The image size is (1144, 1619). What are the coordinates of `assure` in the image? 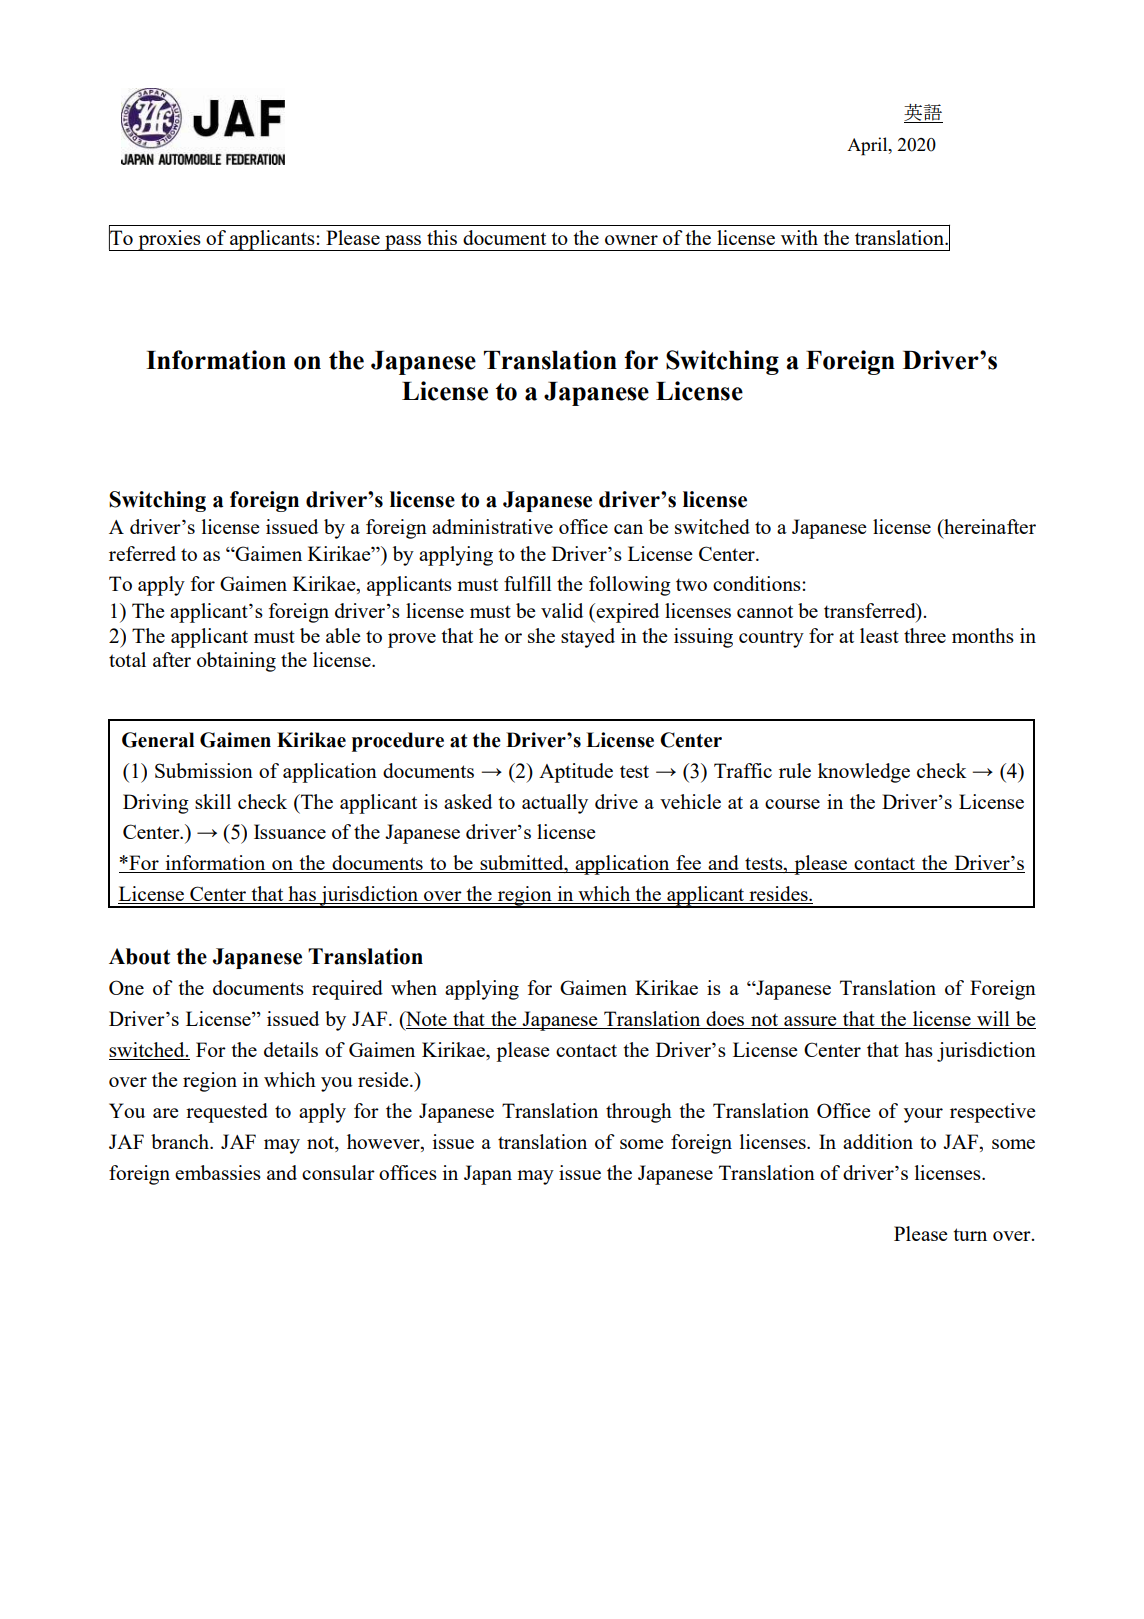 It's located at (810, 1021).
